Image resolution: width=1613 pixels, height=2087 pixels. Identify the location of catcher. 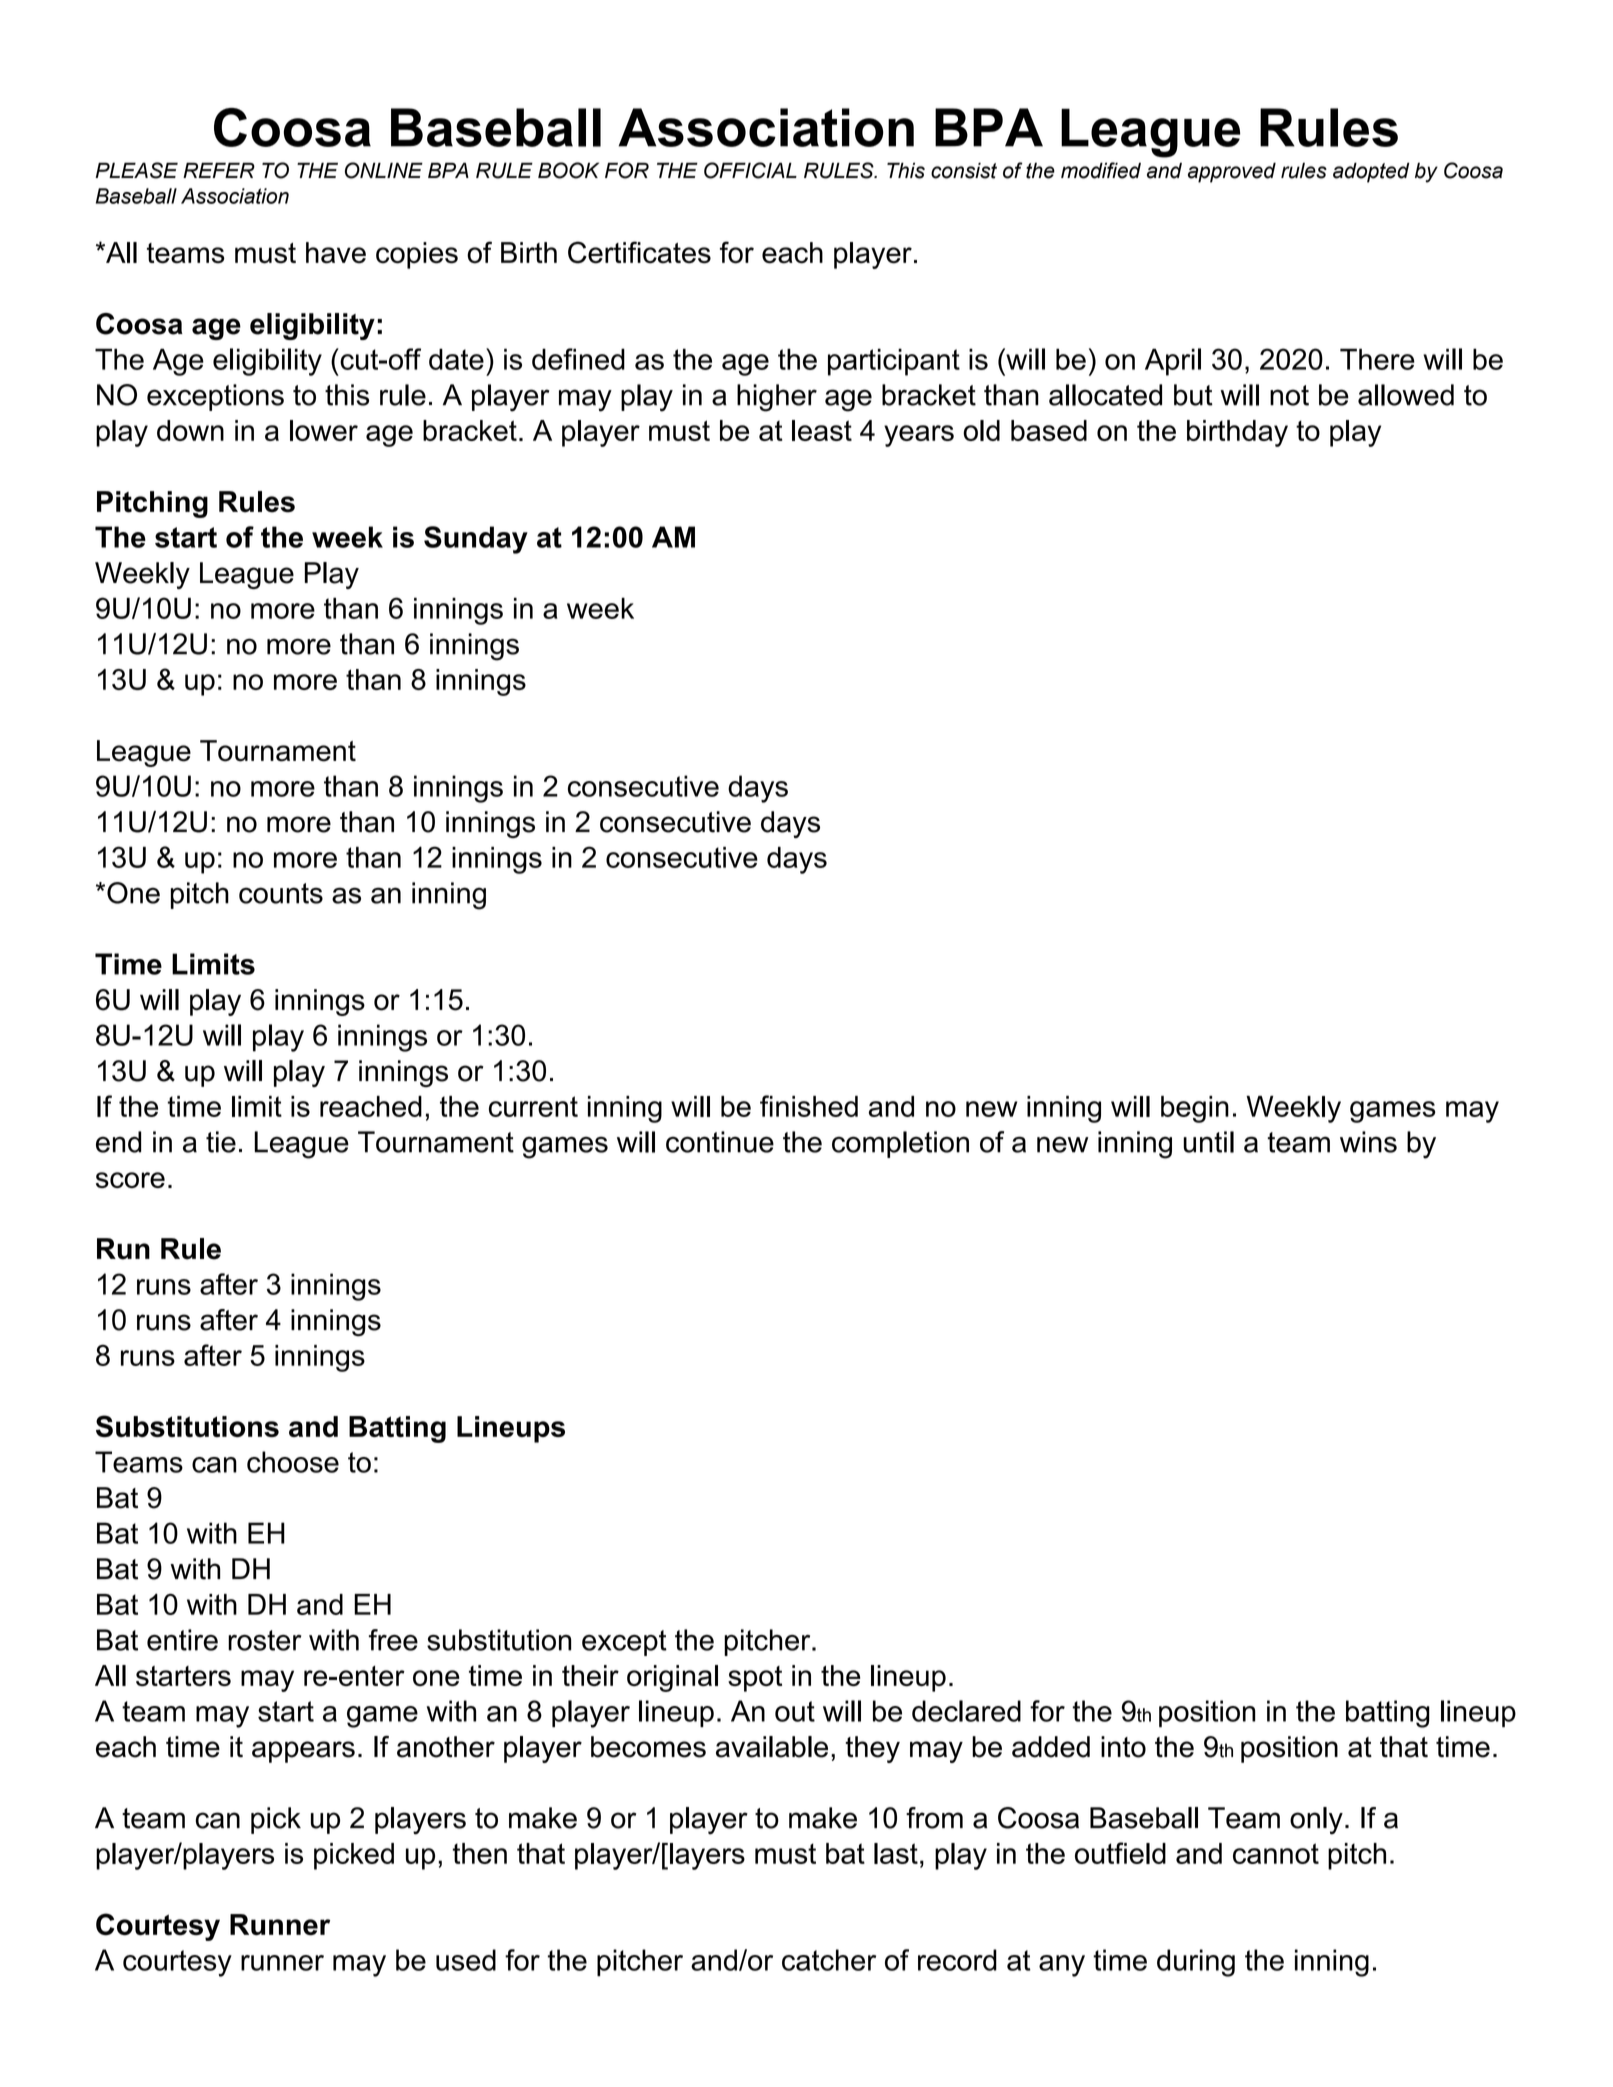
(829, 1960).
